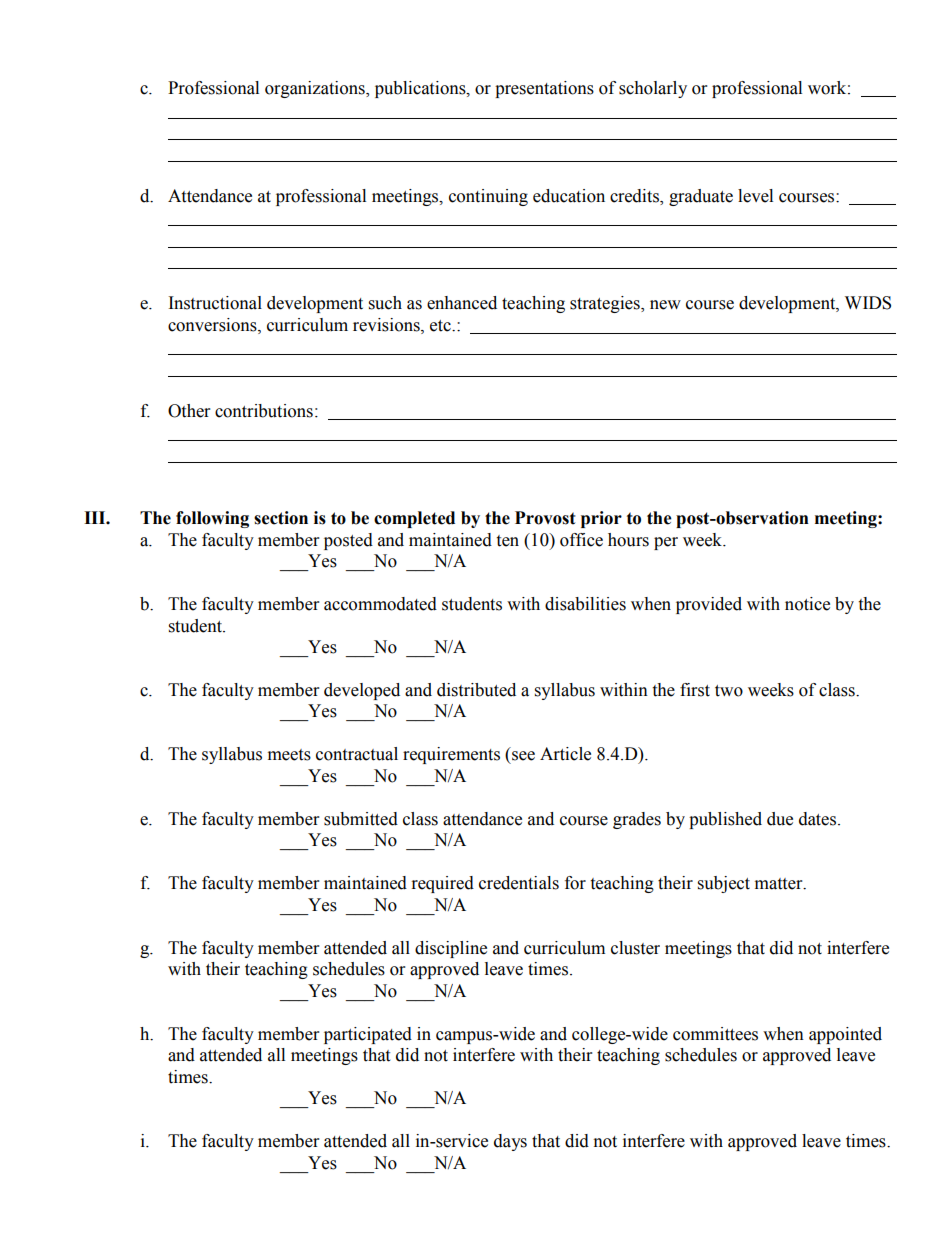  What do you see at coordinates (281, 518) in the page?
I see `section` at bounding box center [281, 518].
